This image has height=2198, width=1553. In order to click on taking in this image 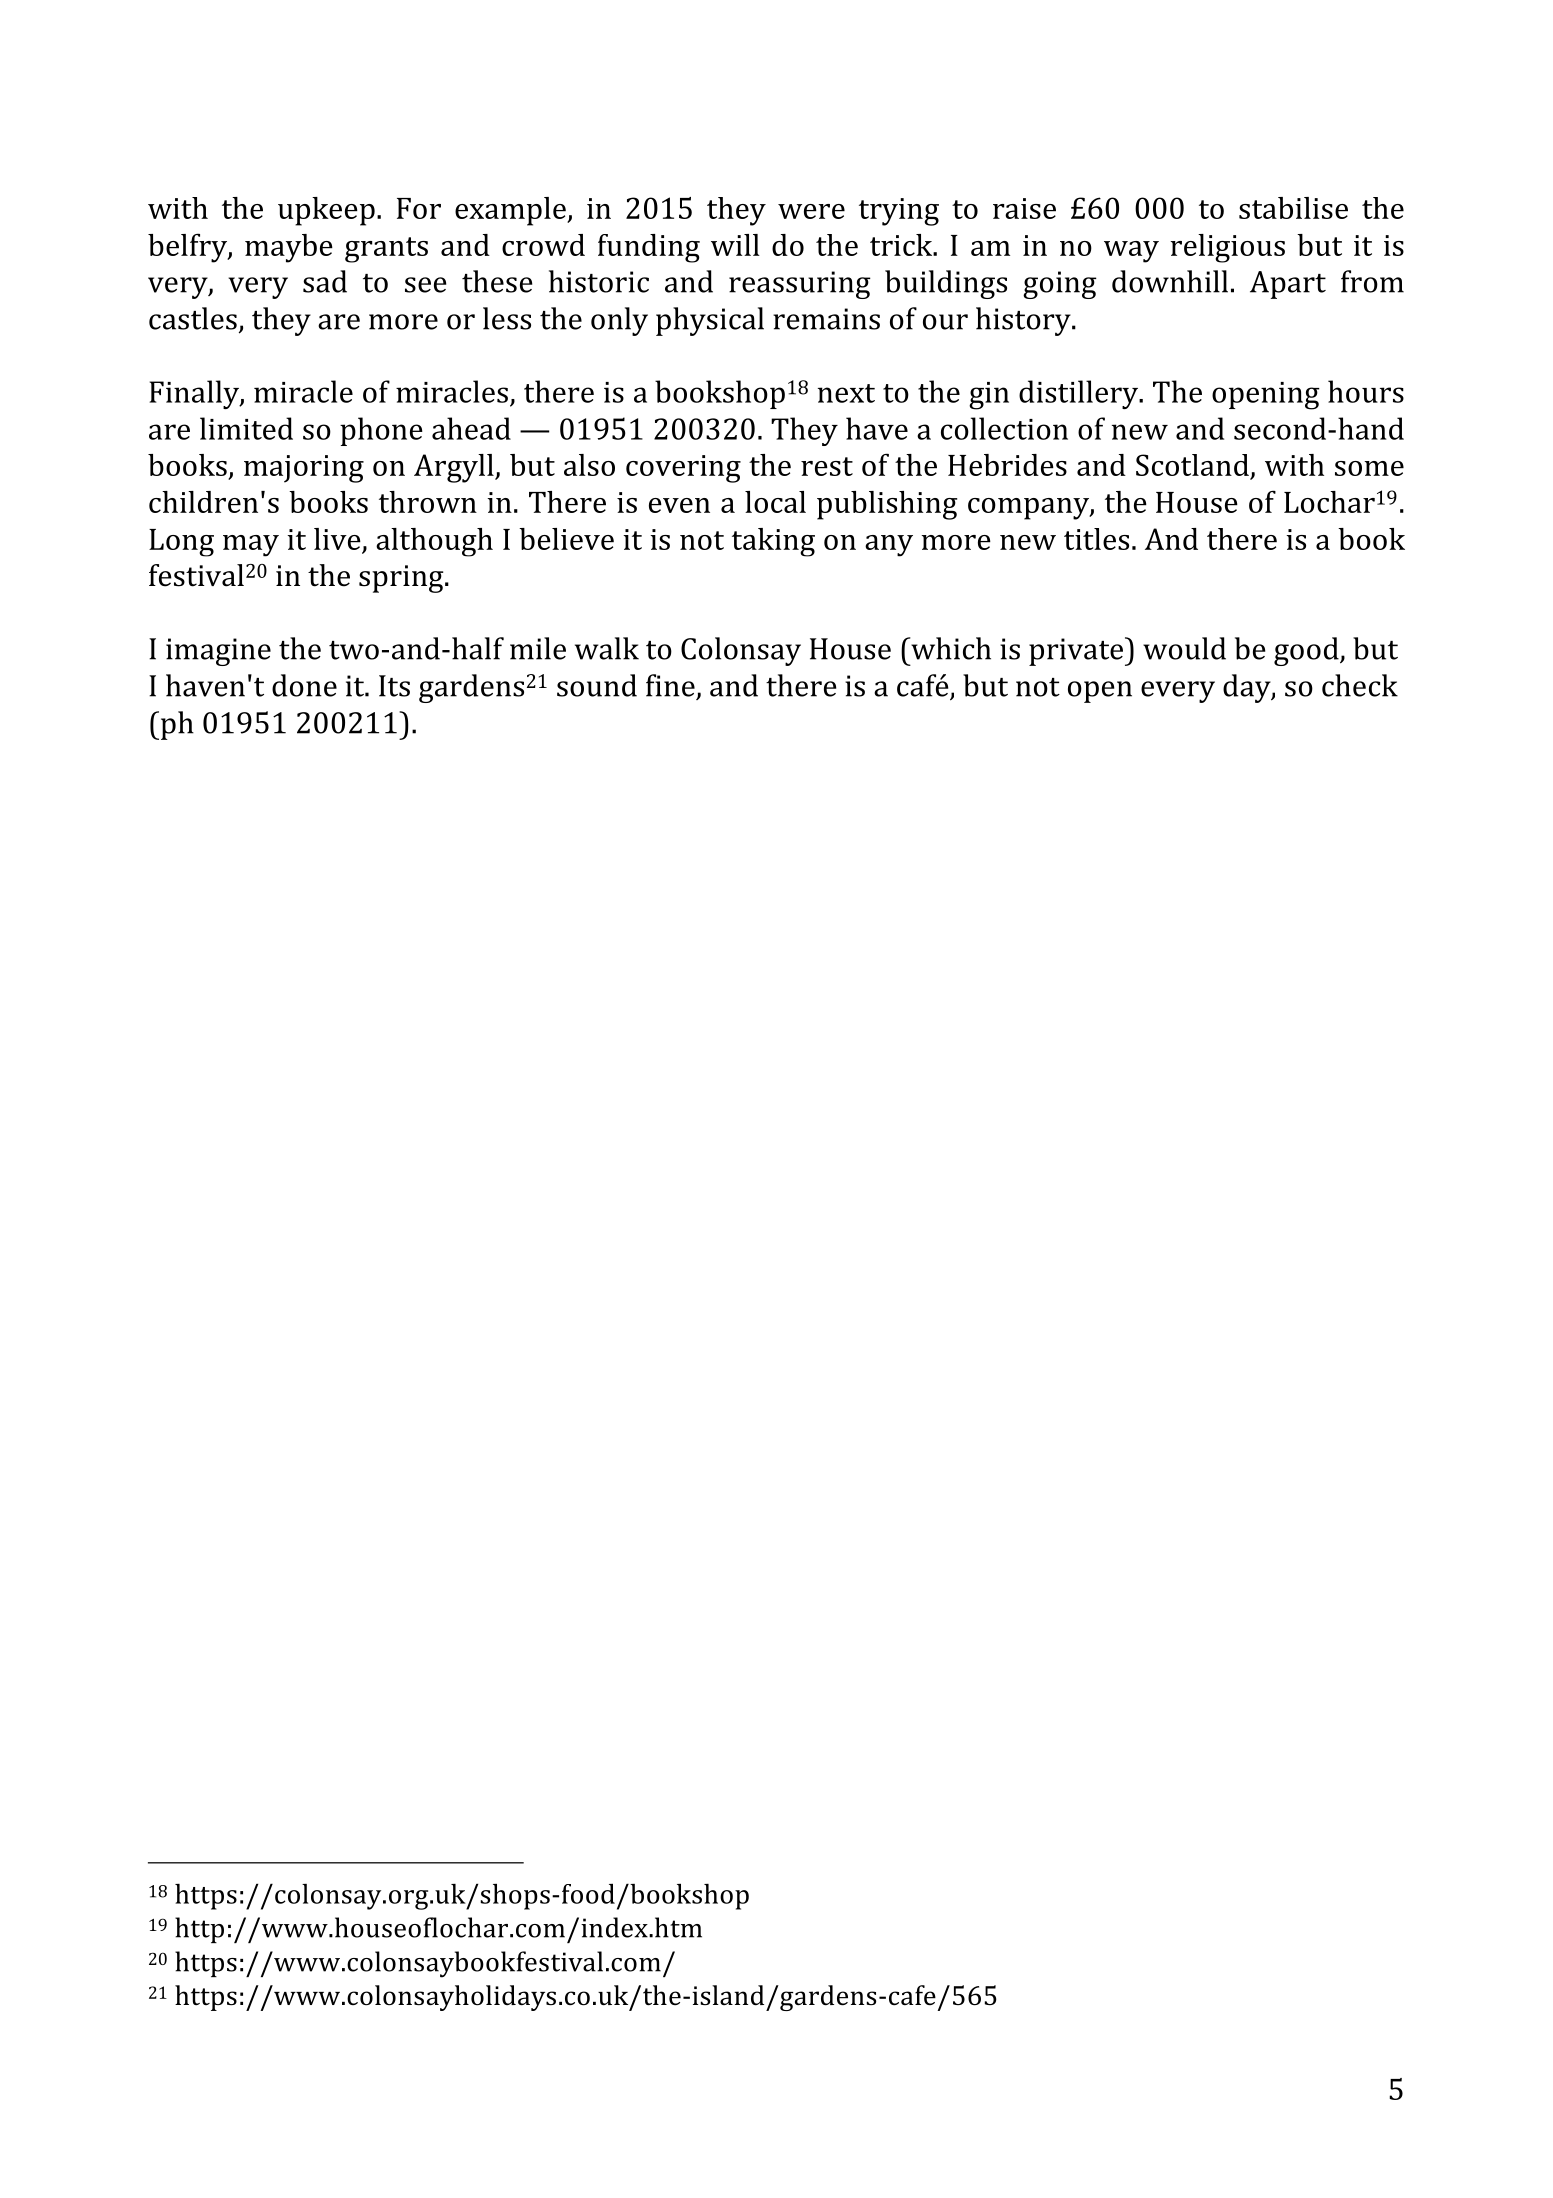, I will do `click(773, 542)`.
